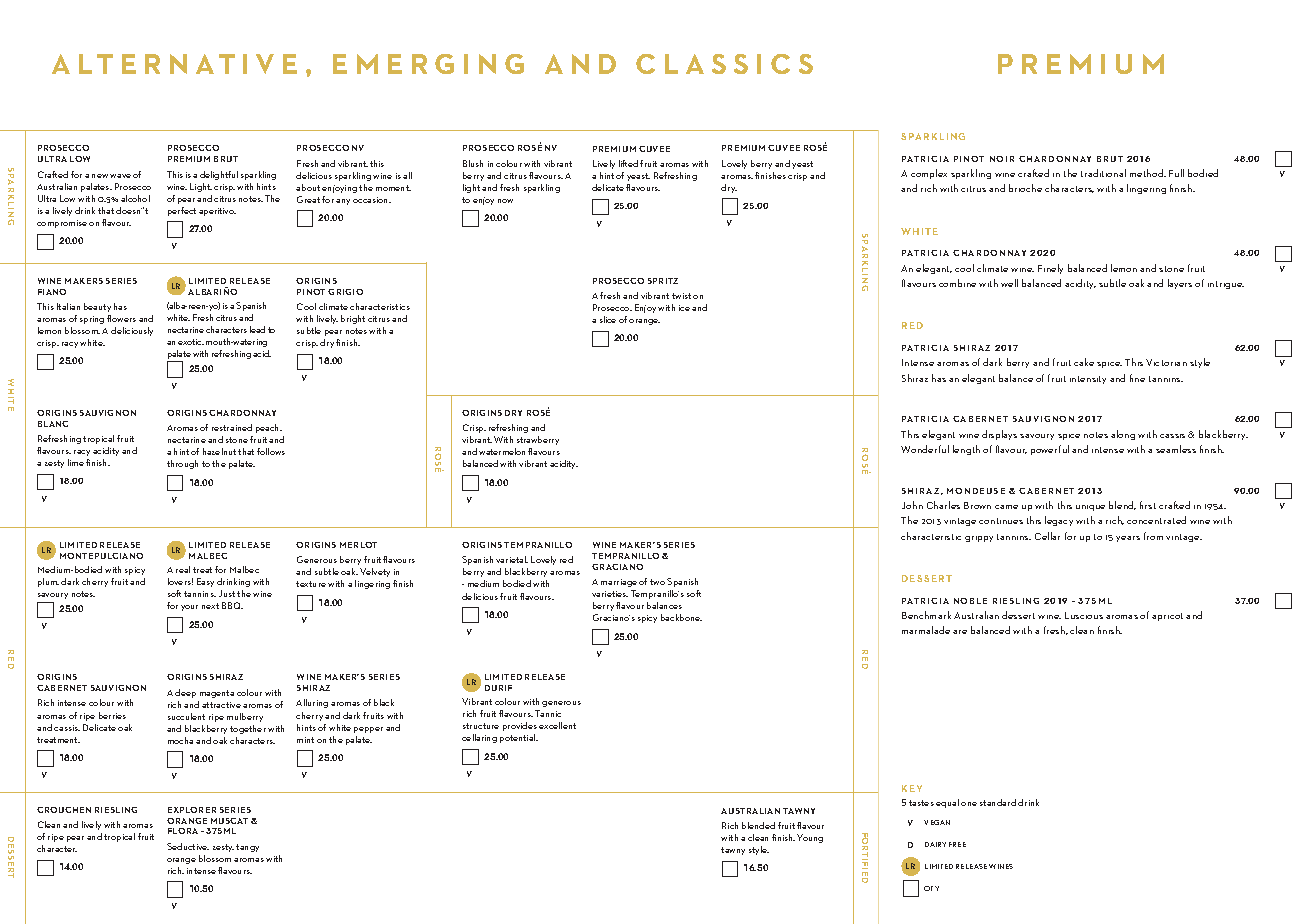 This screenshot has width=1308, height=924. I want to click on FREE, so click(957, 844).
